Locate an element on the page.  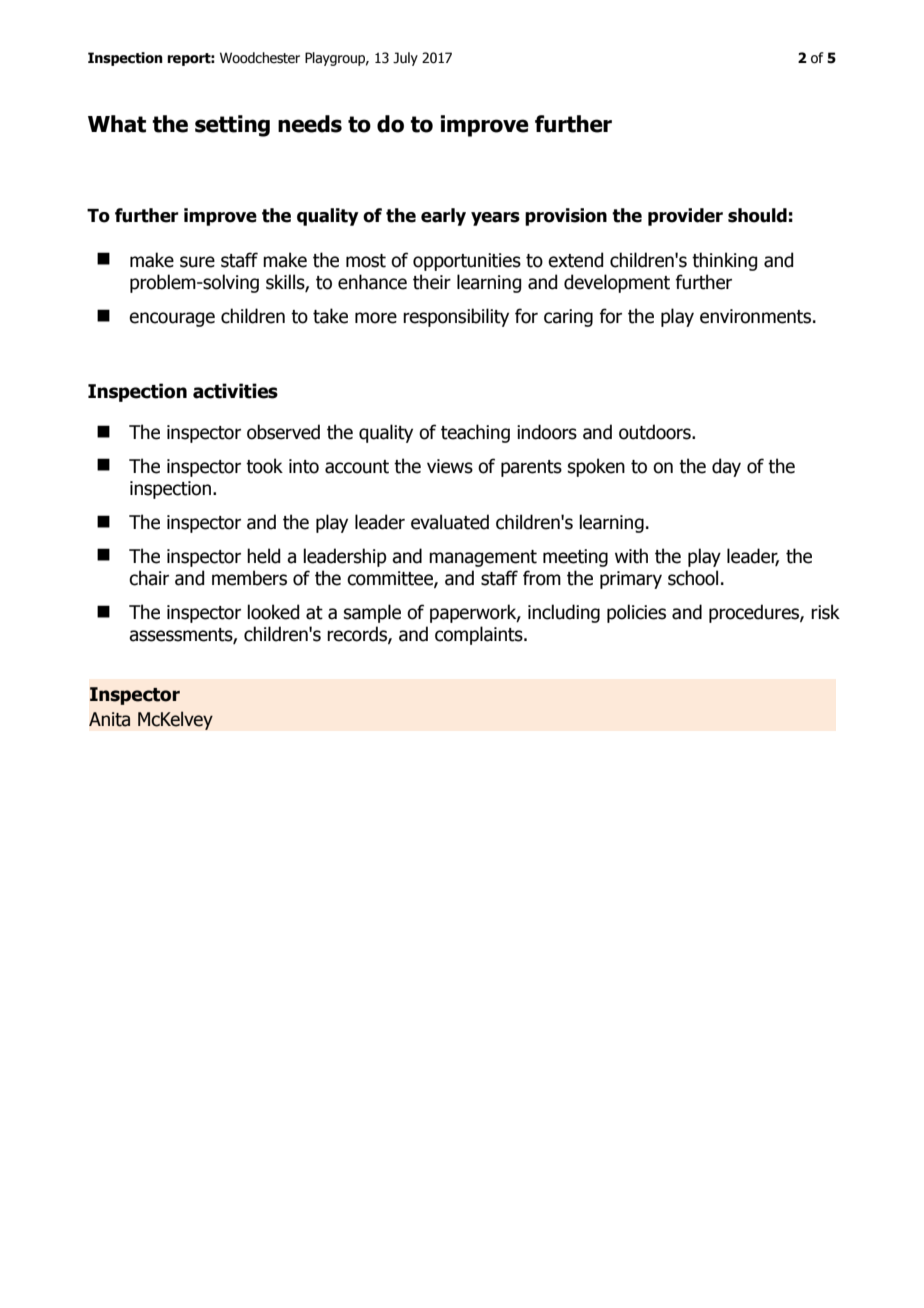
teaching is located at coordinates (475, 433).
